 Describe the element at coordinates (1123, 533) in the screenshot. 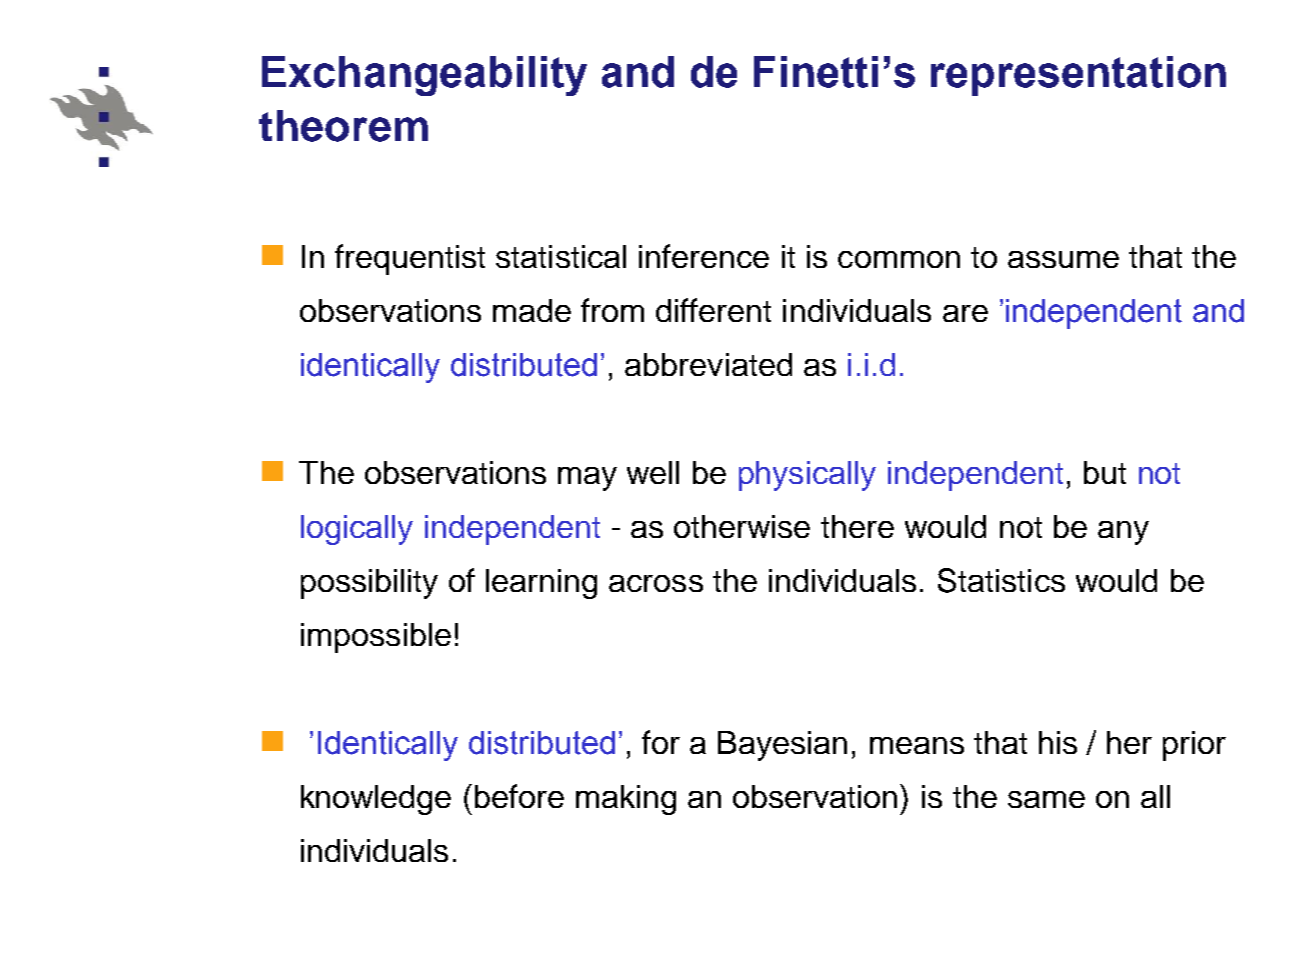

I see `any` at that location.
